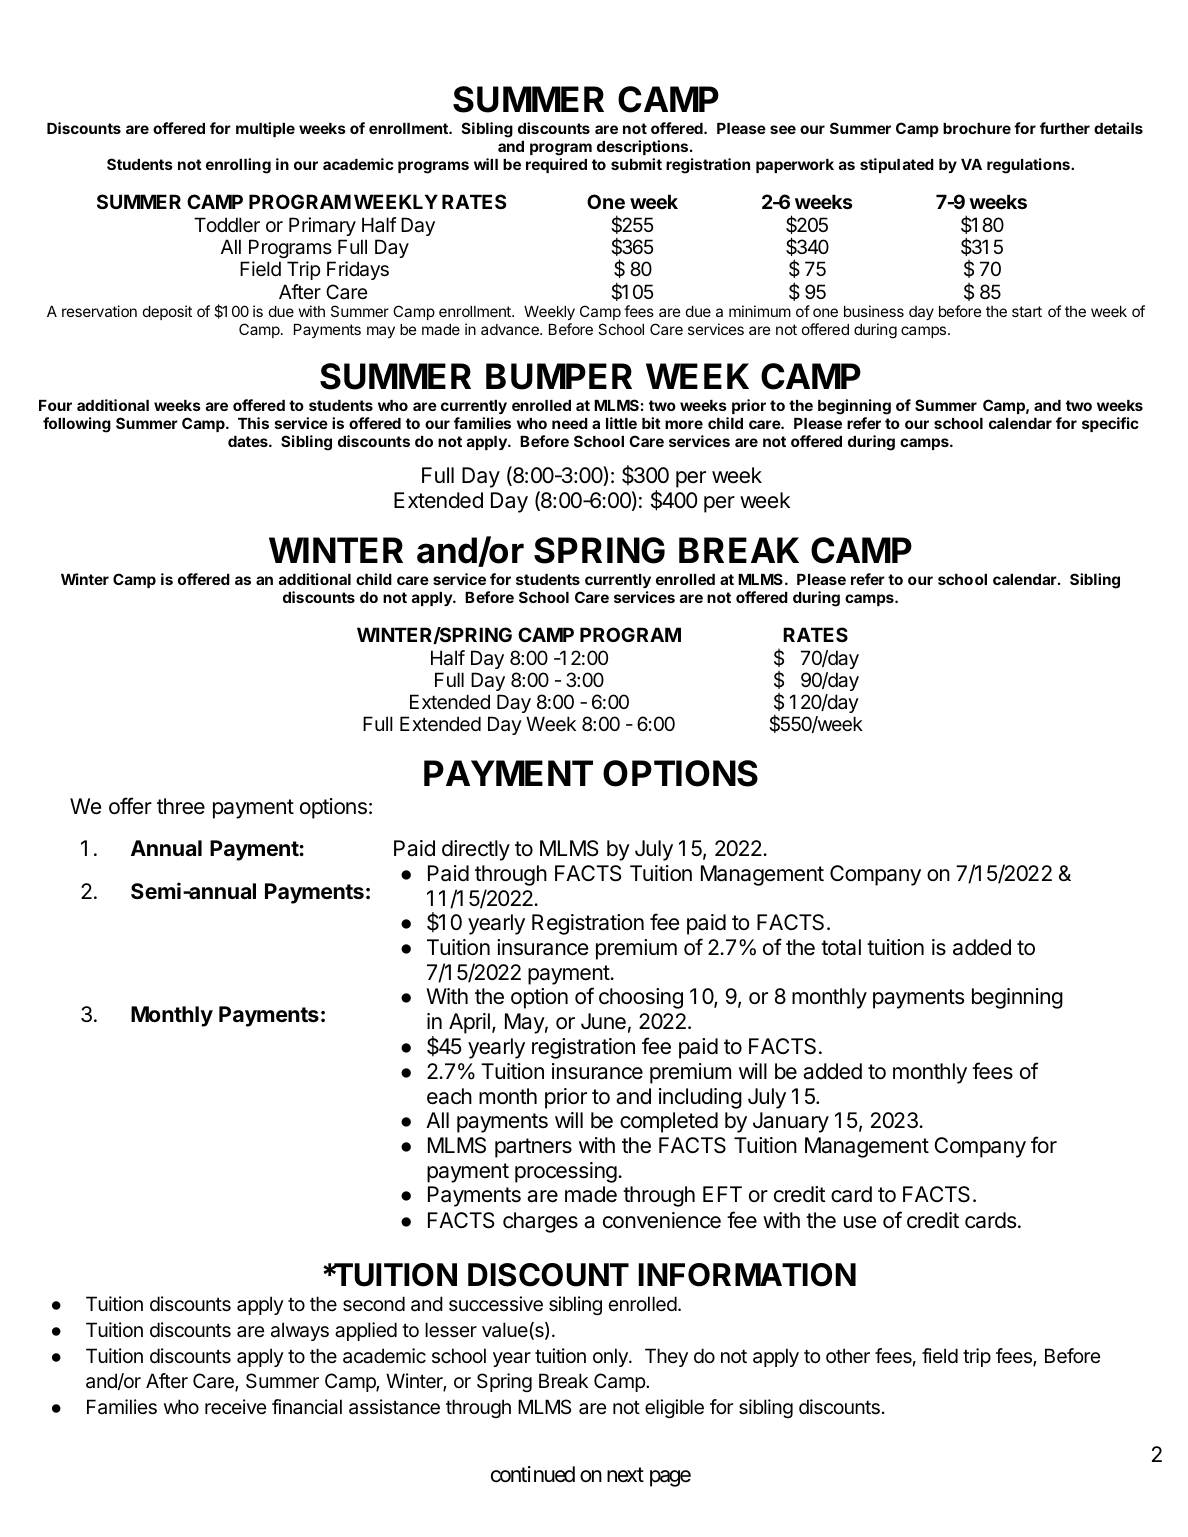 This screenshot has width=1188, height=1537. Describe the element at coordinates (476, 850) in the screenshot. I see `directly` at that location.
